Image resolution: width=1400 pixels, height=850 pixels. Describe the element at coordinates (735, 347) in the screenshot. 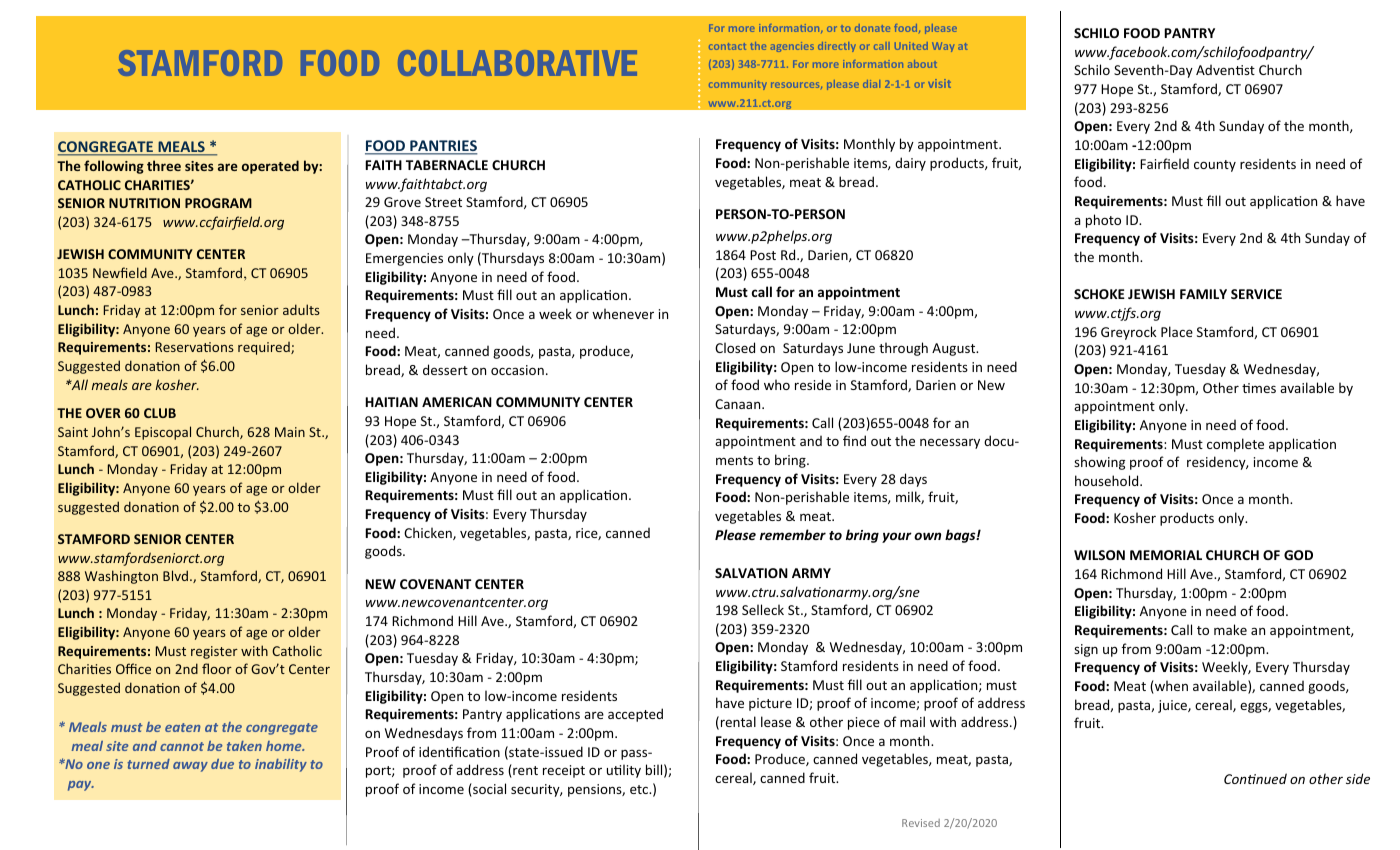

I see `Closed` at that location.
